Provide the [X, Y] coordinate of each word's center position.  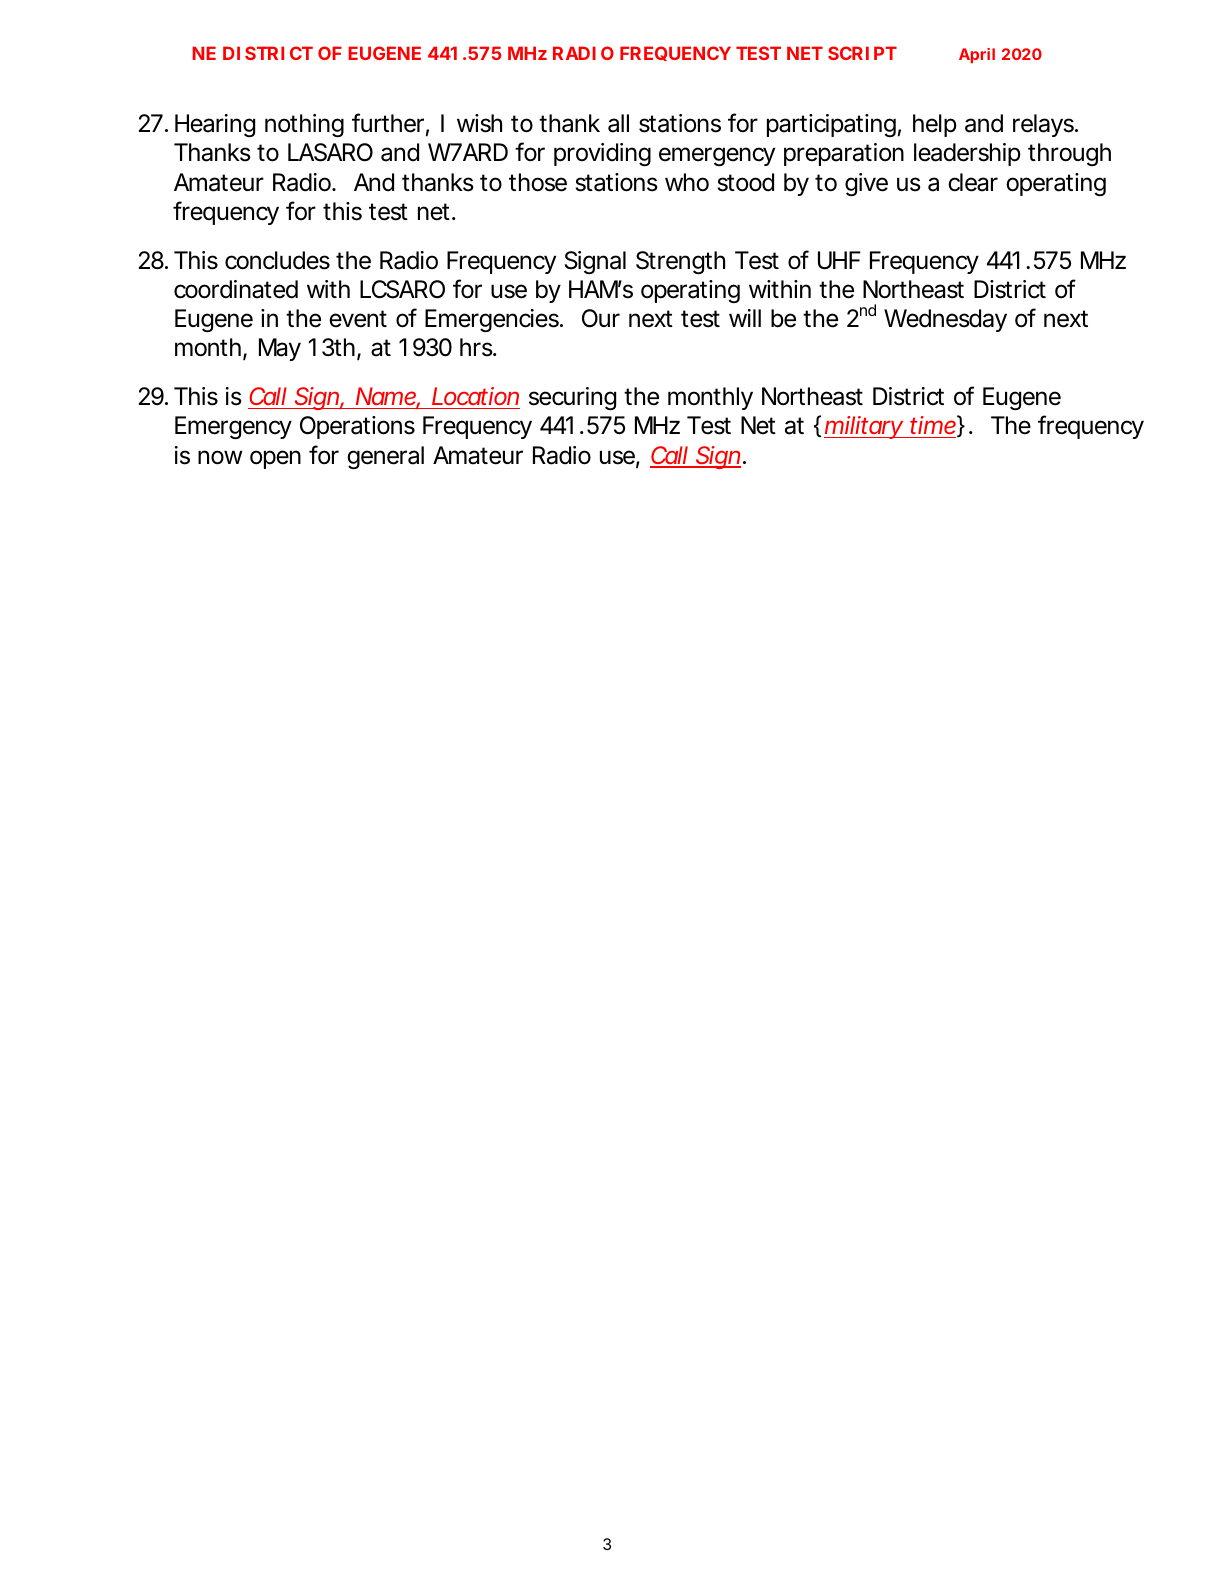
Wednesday [945, 320]
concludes [277, 260]
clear [973, 182]
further [388, 123]
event [358, 319]
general [385, 457]
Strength [680, 262]
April [977, 55]
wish [479, 123]
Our [601, 318]
